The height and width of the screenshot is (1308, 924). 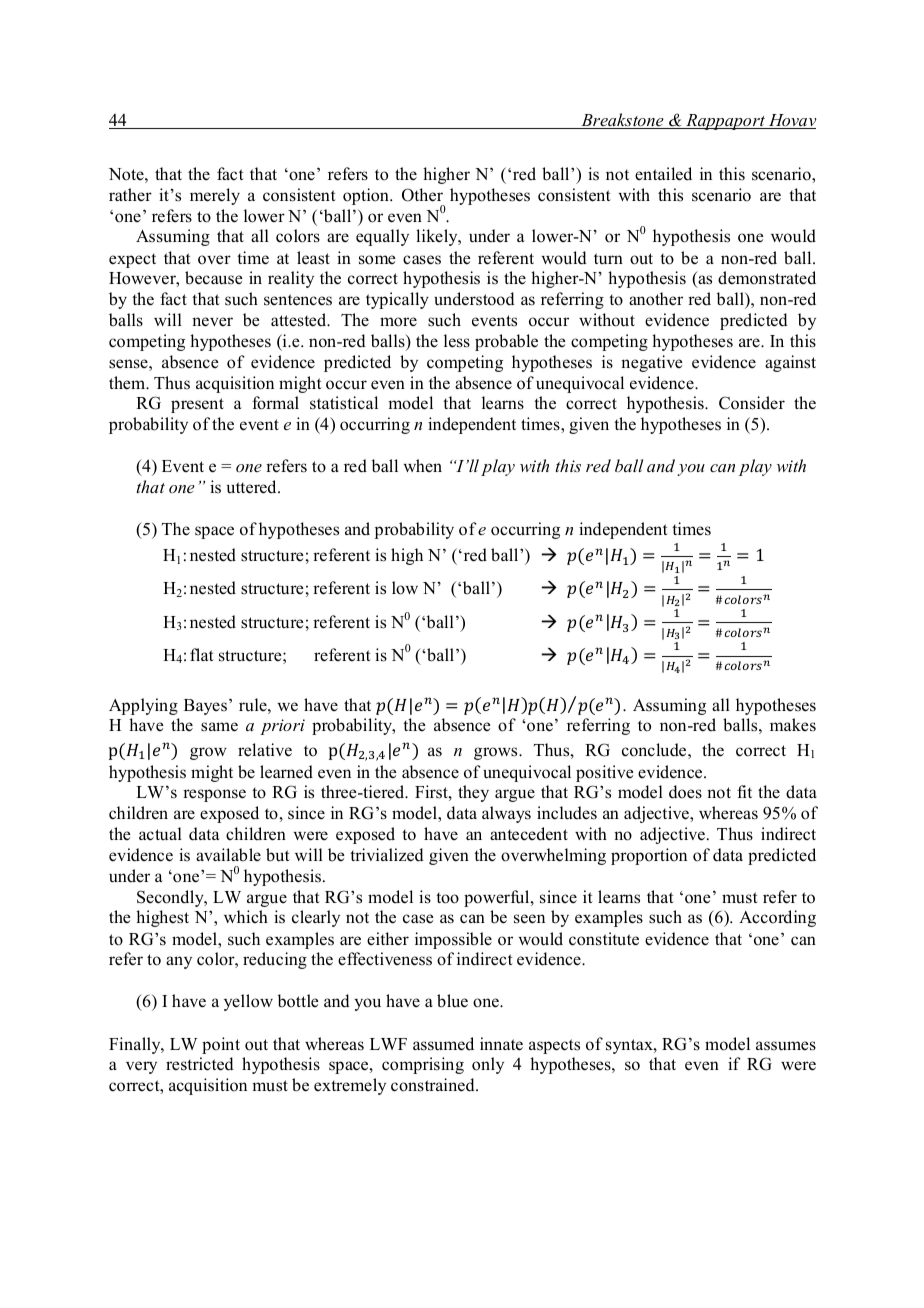 What do you see at coordinates (473, 793) in the screenshot?
I see `they` at bounding box center [473, 793].
